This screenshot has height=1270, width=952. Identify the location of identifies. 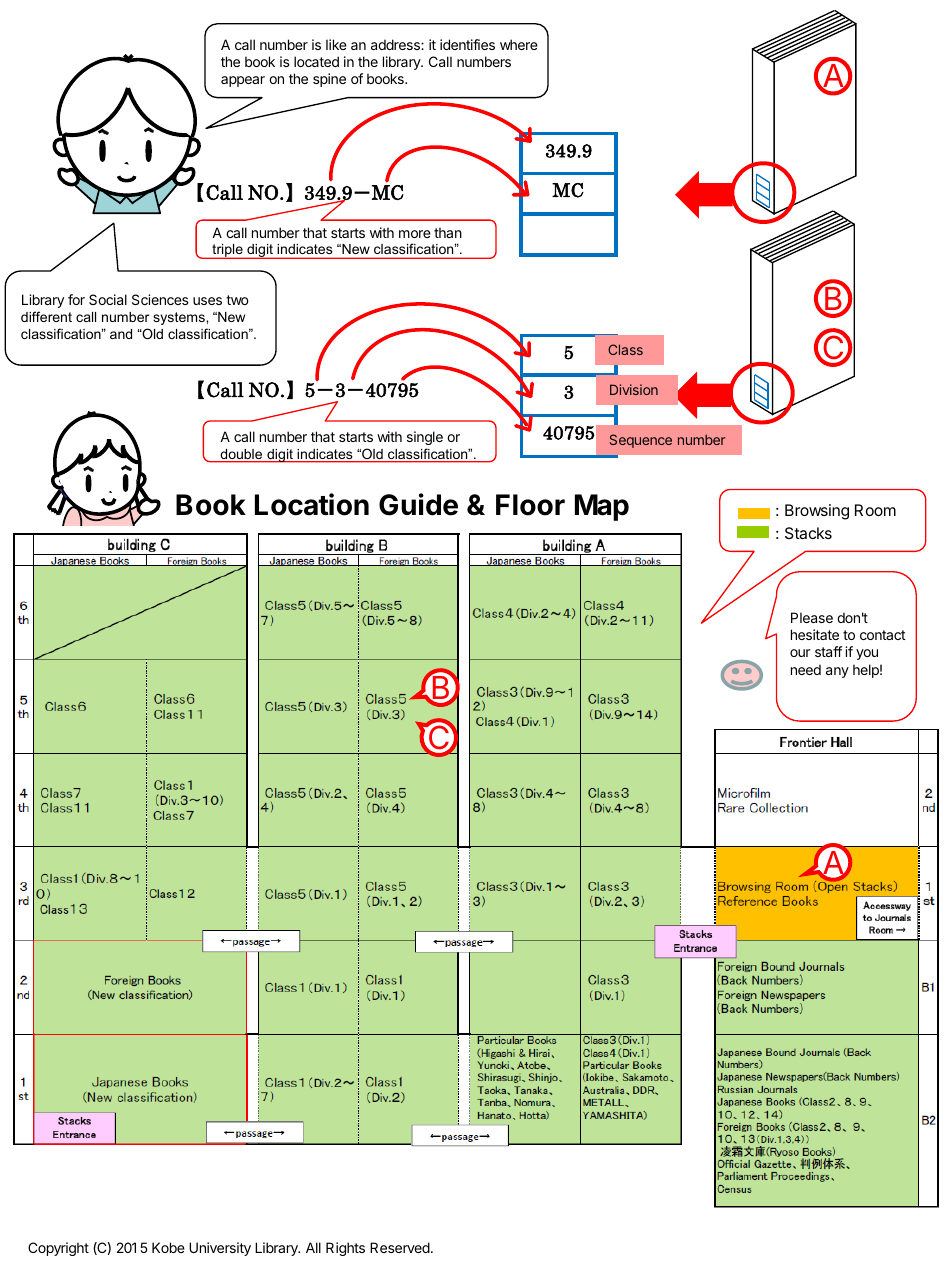
(467, 44).
